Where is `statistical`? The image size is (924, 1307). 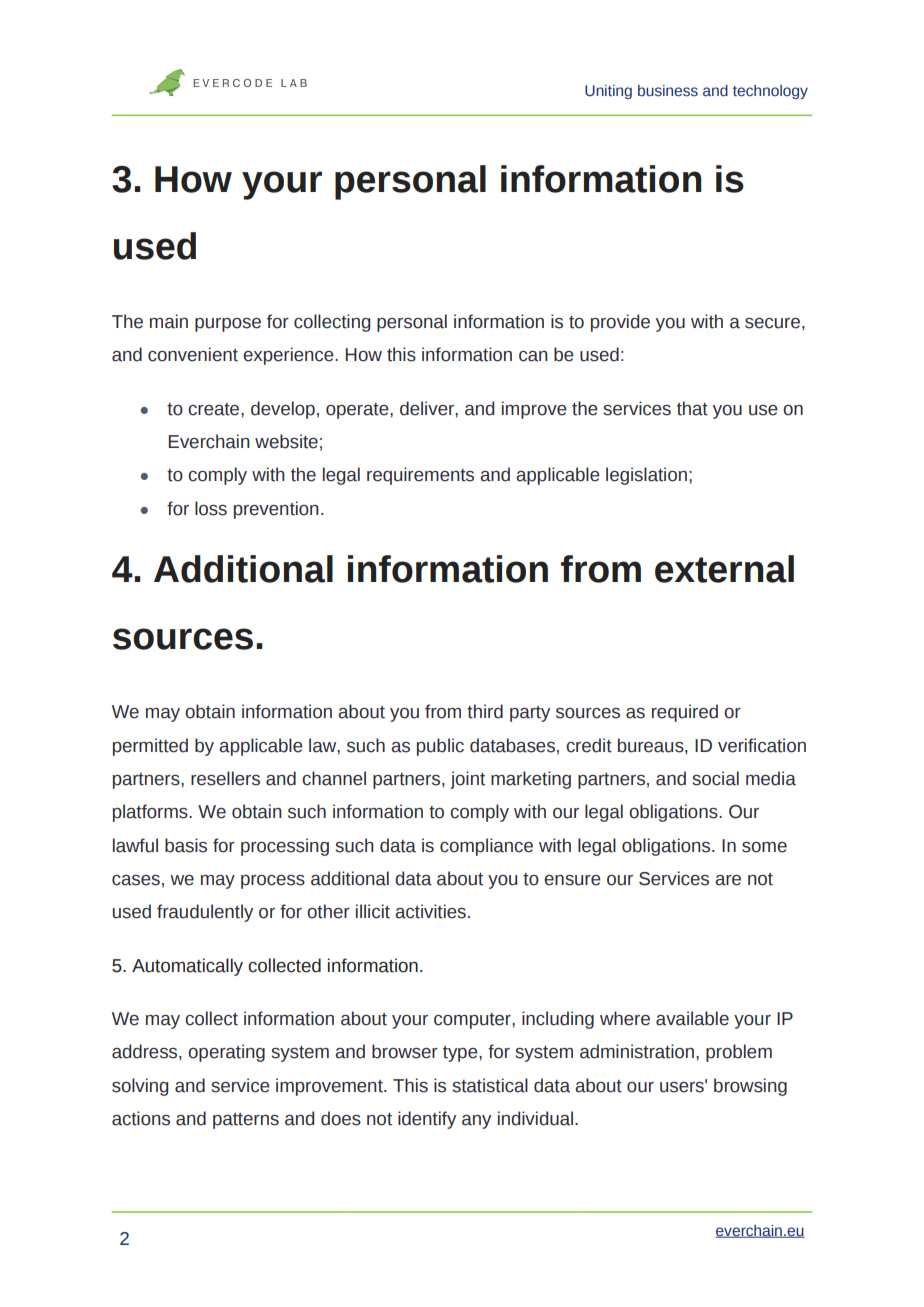 statistical is located at coordinates (490, 1085).
